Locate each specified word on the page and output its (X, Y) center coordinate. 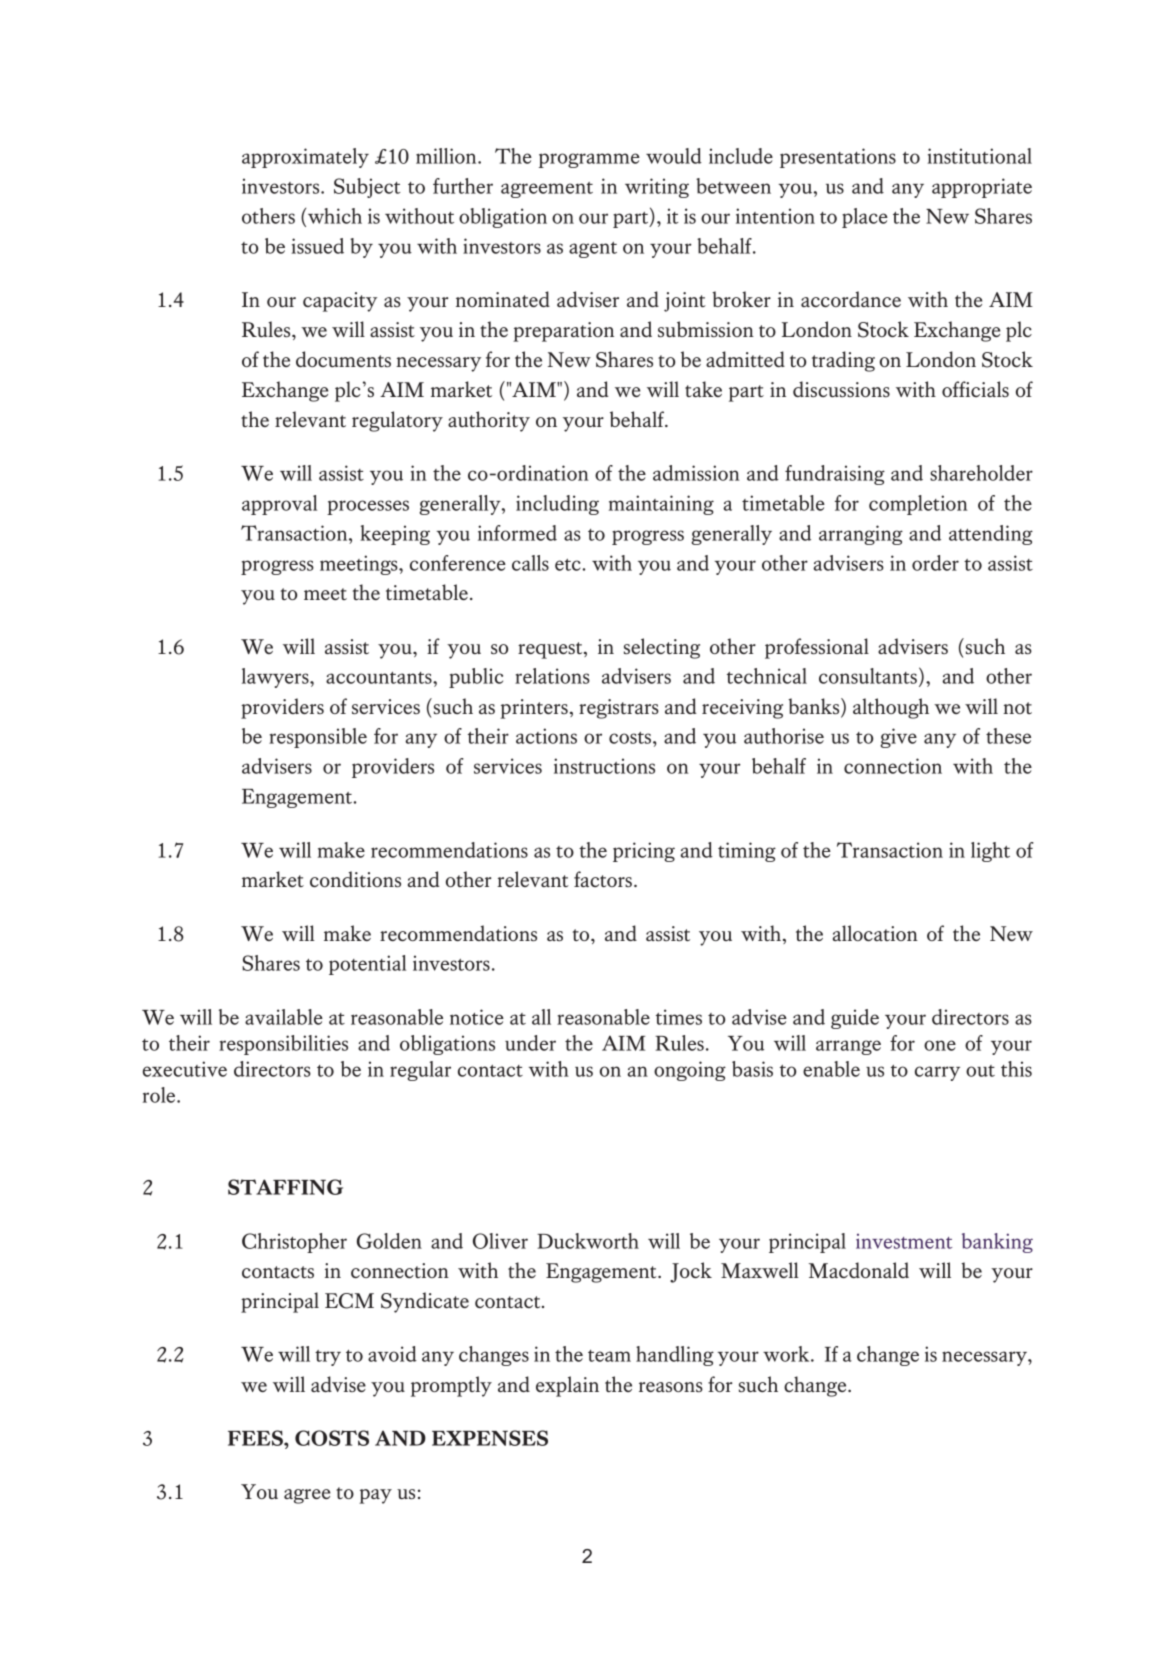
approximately (305, 158)
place (865, 218)
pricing (644, 852)
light (990, 852)
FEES (256, 1438)
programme (589, 160)
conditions (355, 879)
